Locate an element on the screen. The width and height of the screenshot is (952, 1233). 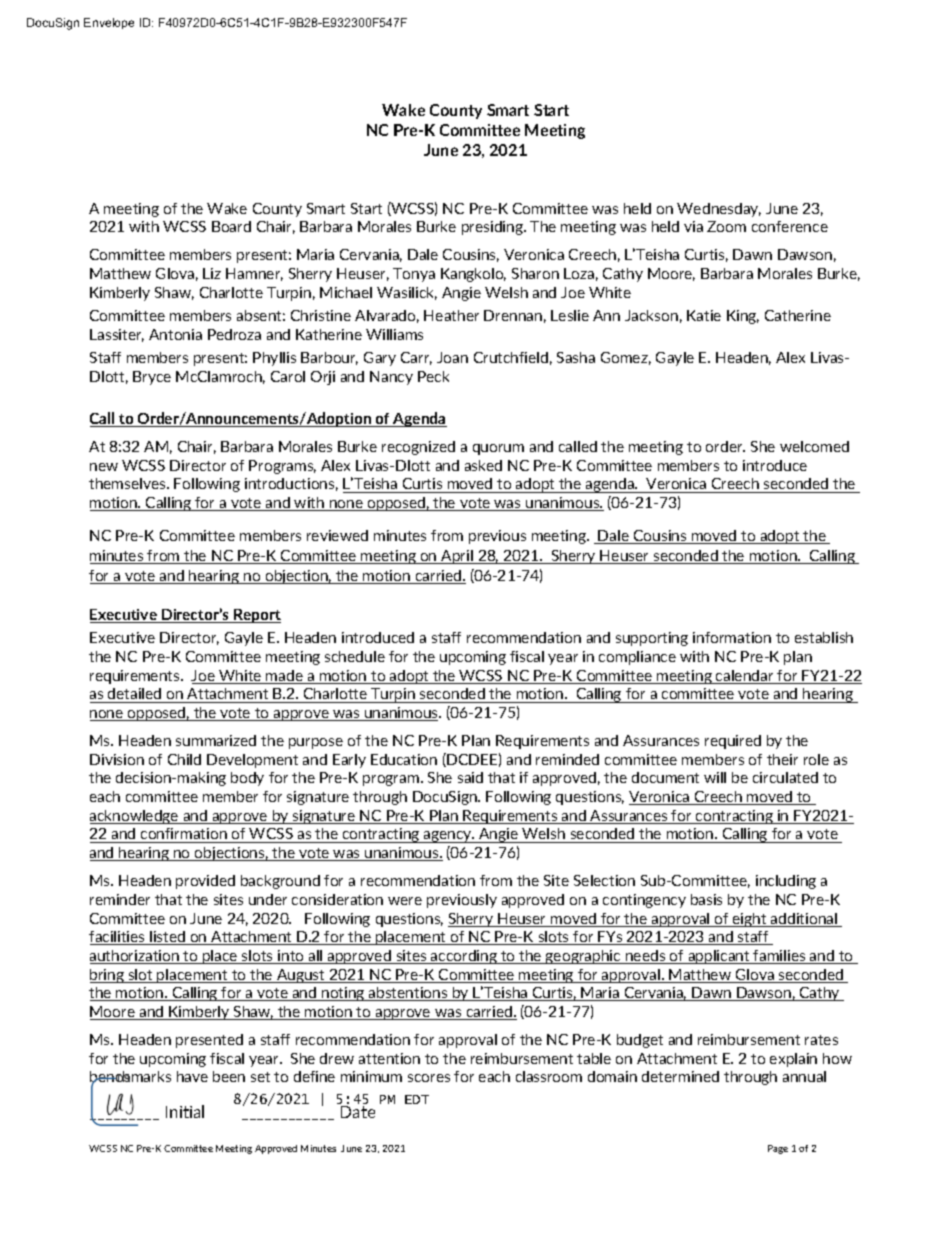
welcomed is located at coordinates (814, 446).
